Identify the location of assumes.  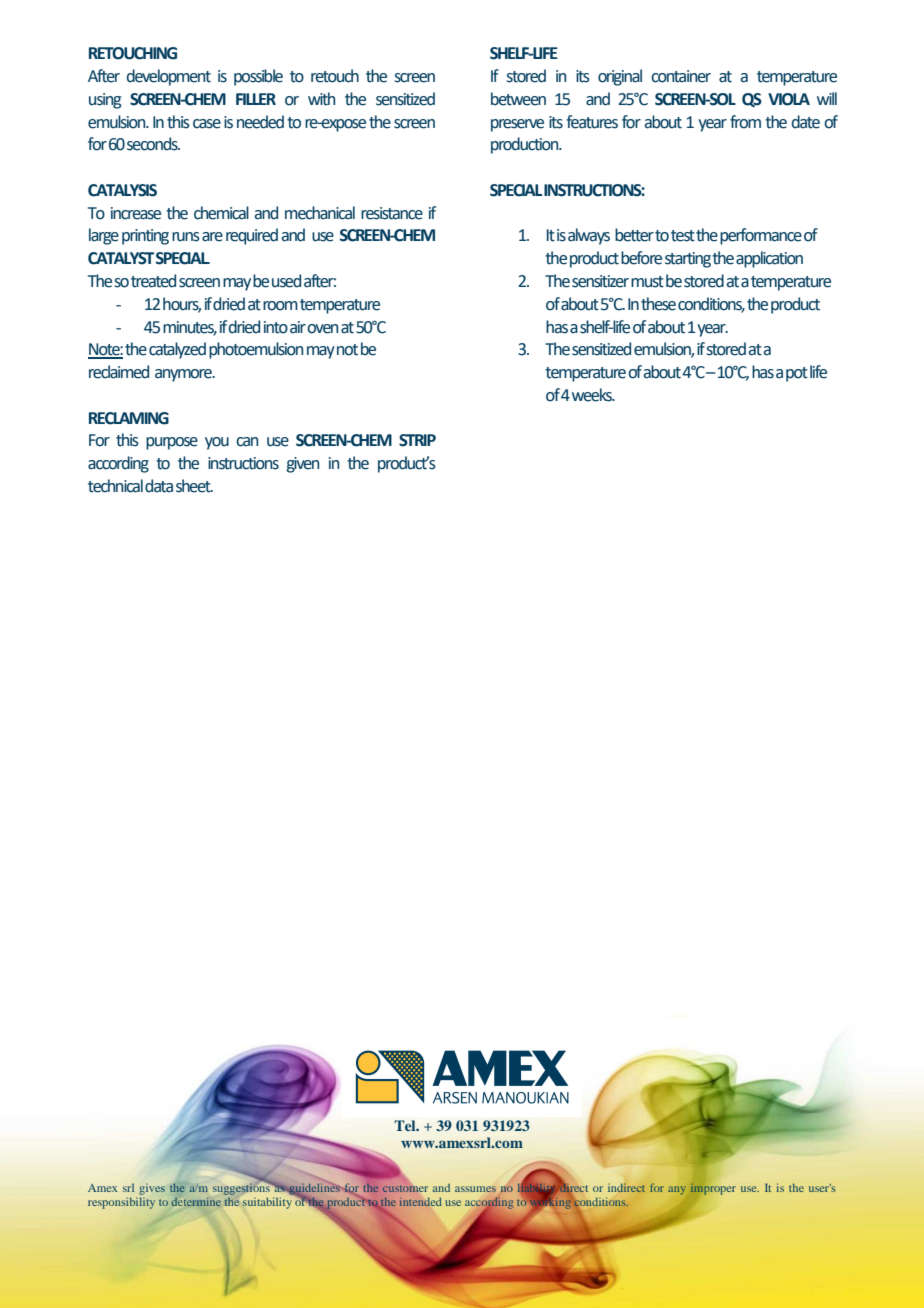
(475, 1189).
